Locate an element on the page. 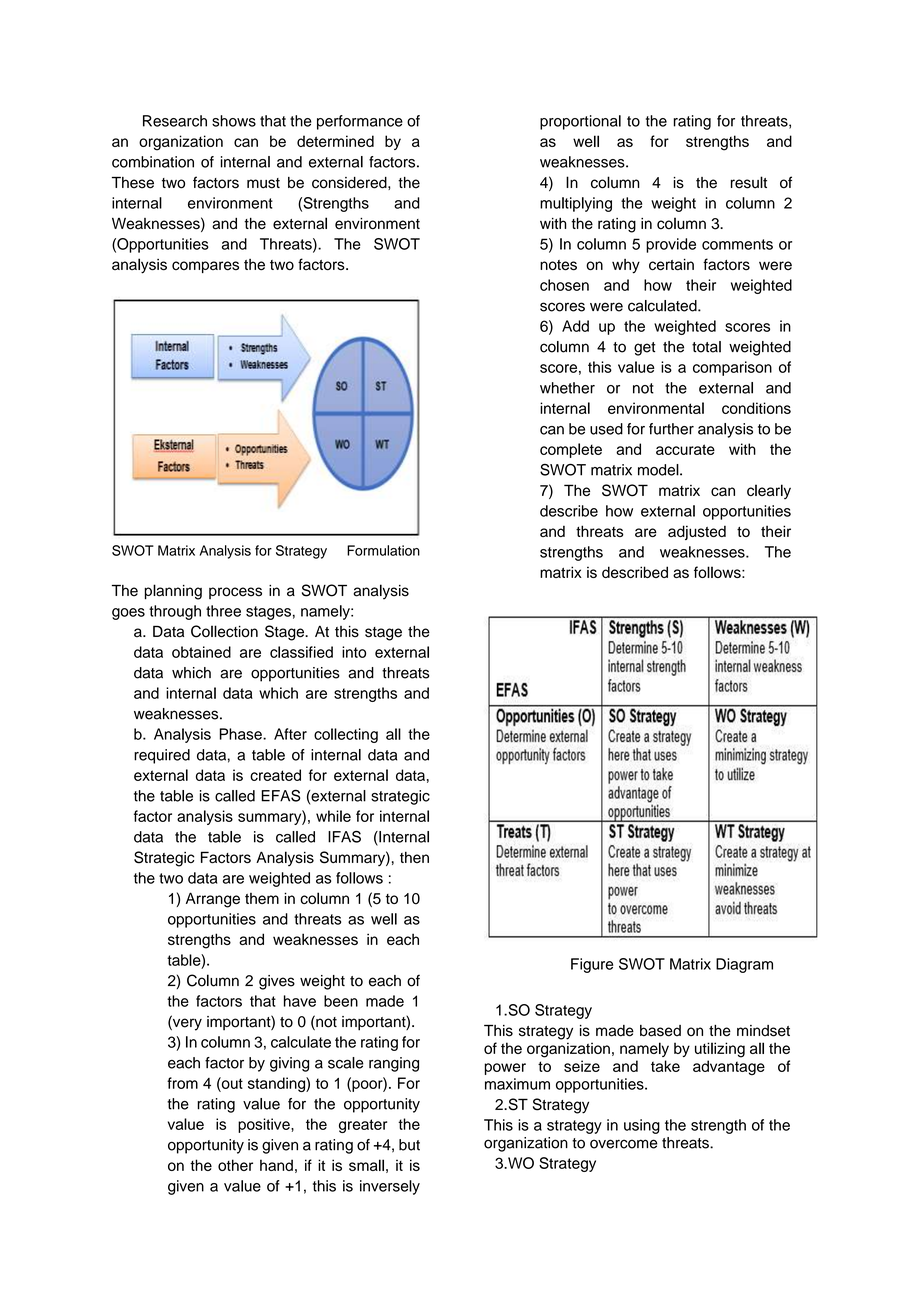 The height and width of the image is (1307, 924). performance is located at coordinates (360, 122).
